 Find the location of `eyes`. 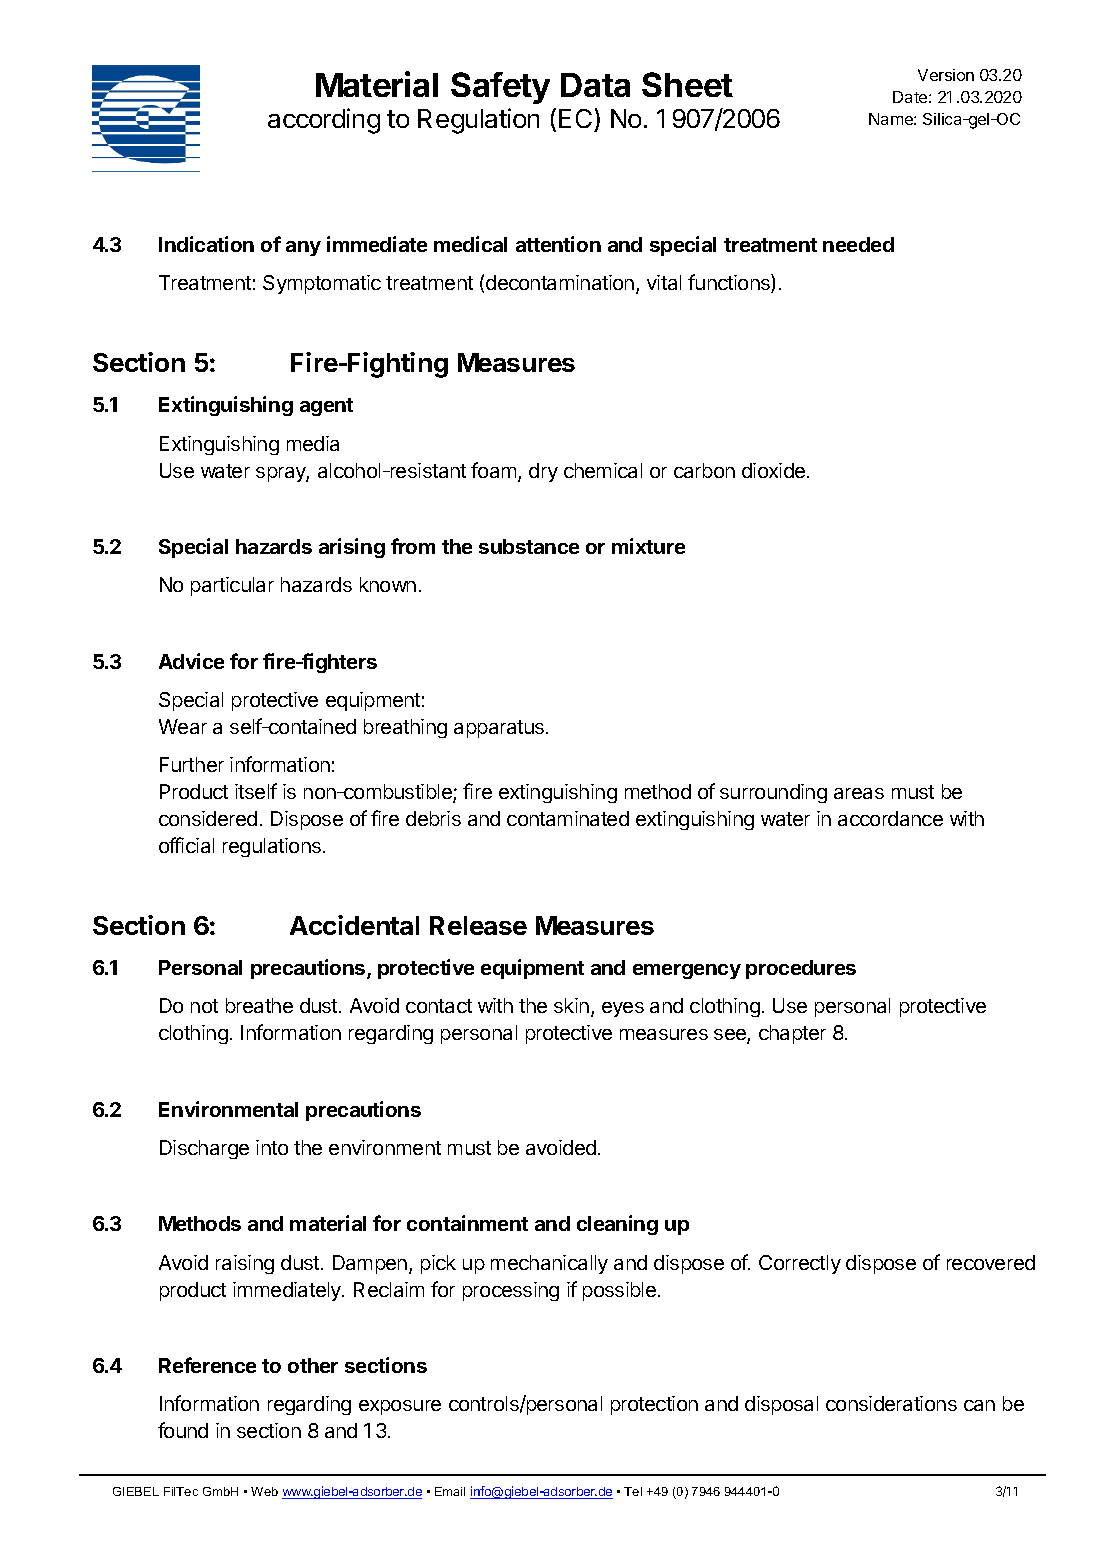

eyes is located at coordinates (623, 1009).
